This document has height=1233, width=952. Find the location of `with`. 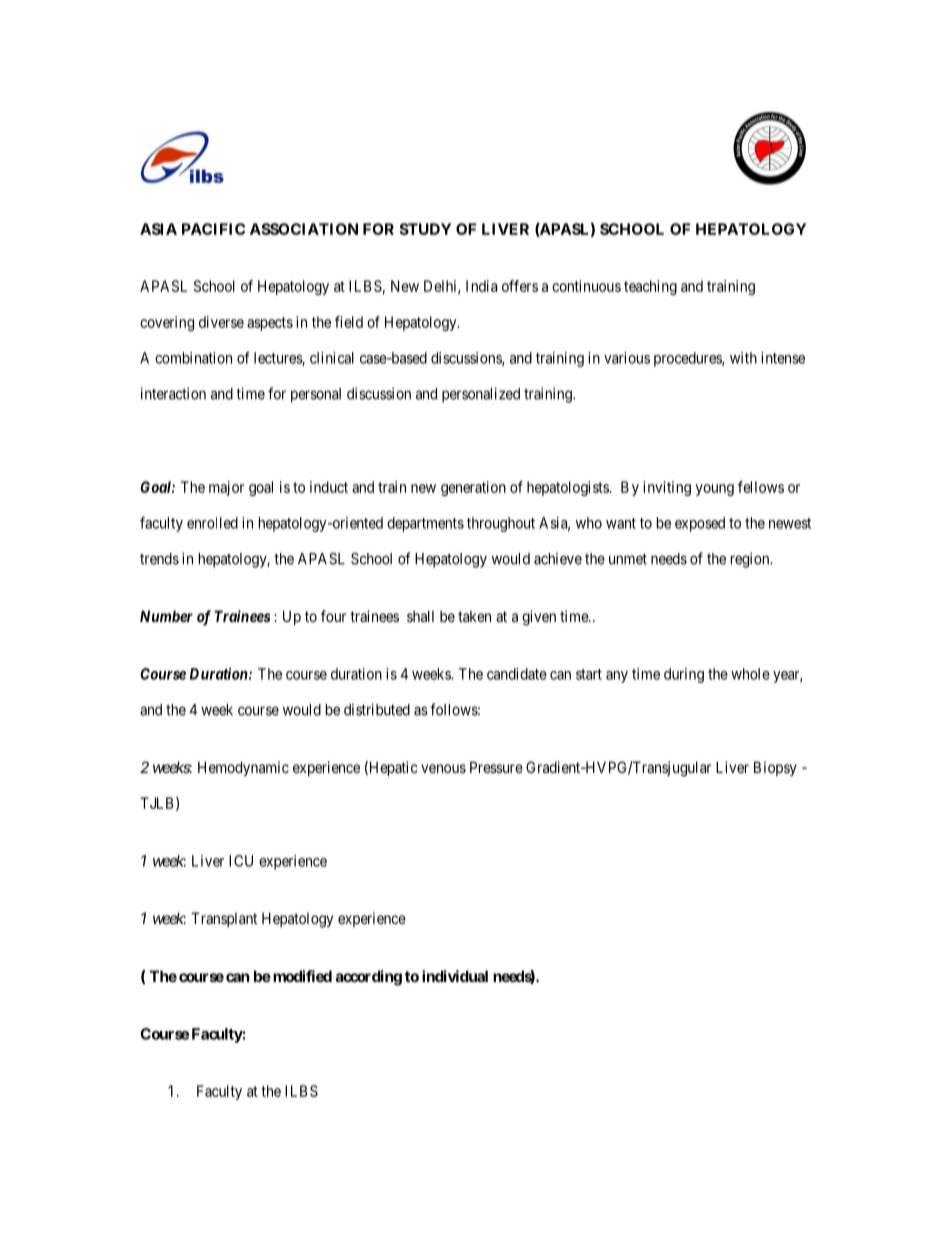

with is located at coordinates (743, 358).
